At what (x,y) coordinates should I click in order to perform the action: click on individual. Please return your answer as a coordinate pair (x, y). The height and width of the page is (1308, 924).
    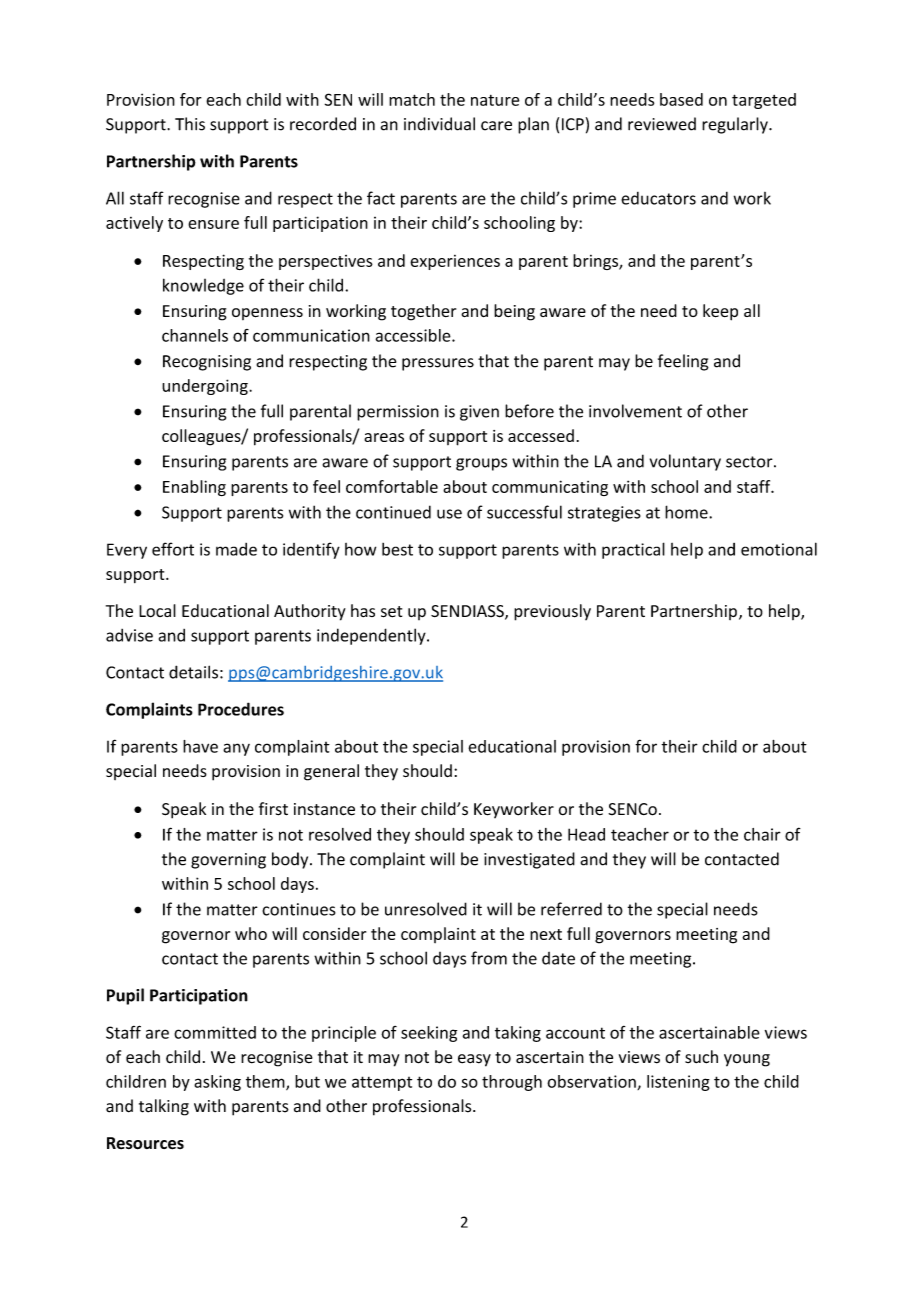
    Looking at the image, I should click on (439, 124).
